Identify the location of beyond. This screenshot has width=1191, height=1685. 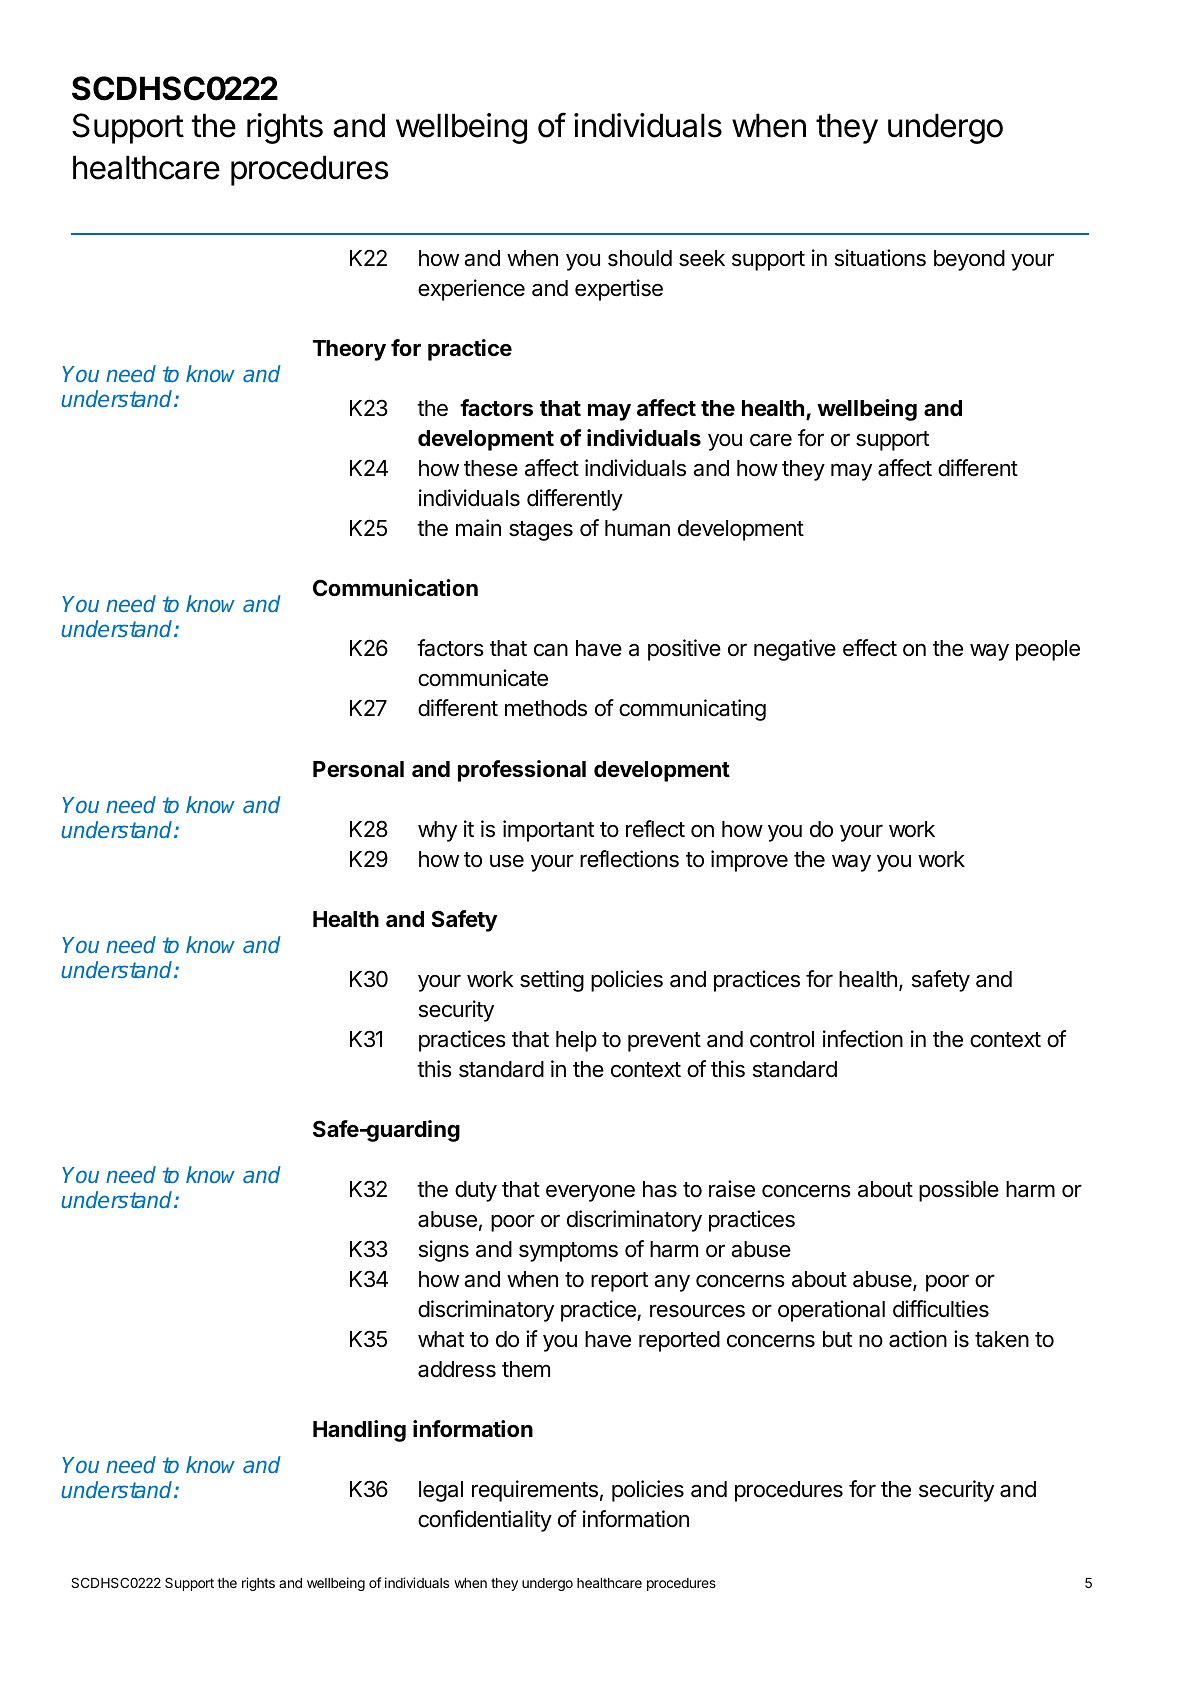
(969, 260).
